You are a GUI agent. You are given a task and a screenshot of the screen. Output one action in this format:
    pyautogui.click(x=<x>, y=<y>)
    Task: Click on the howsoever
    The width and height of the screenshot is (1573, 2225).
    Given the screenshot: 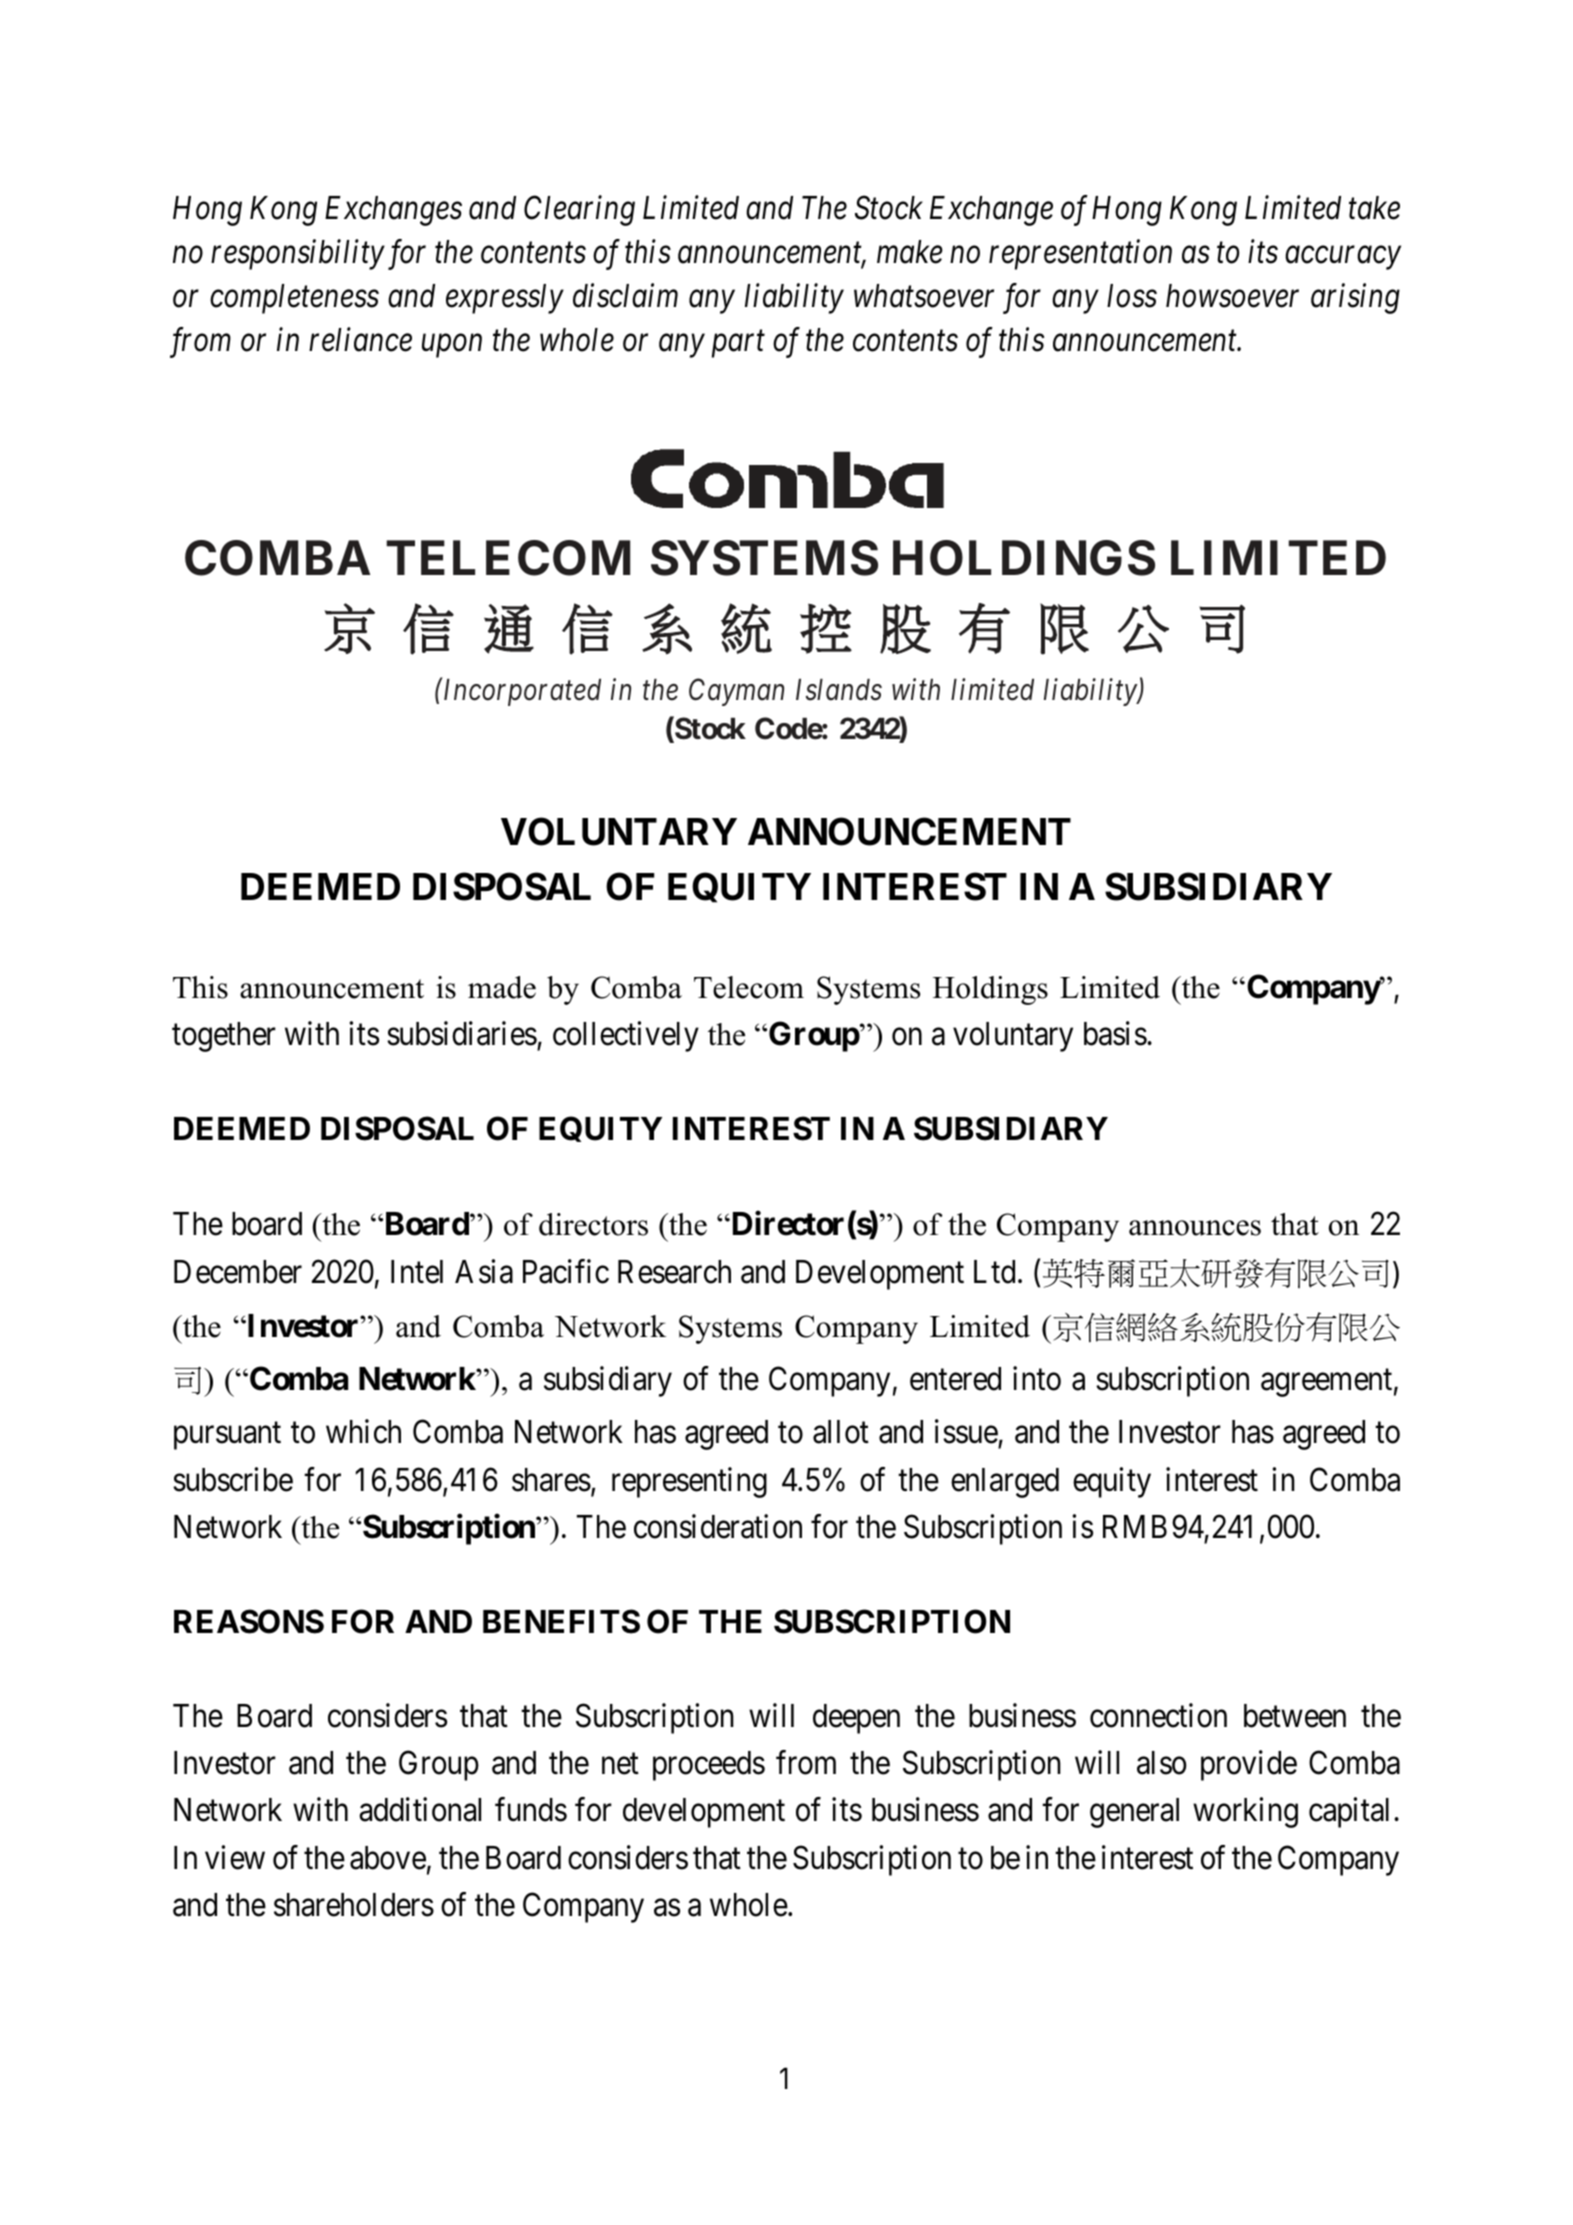 What is the action you would take?
    pyautogui.click(x=1232, y=296)
